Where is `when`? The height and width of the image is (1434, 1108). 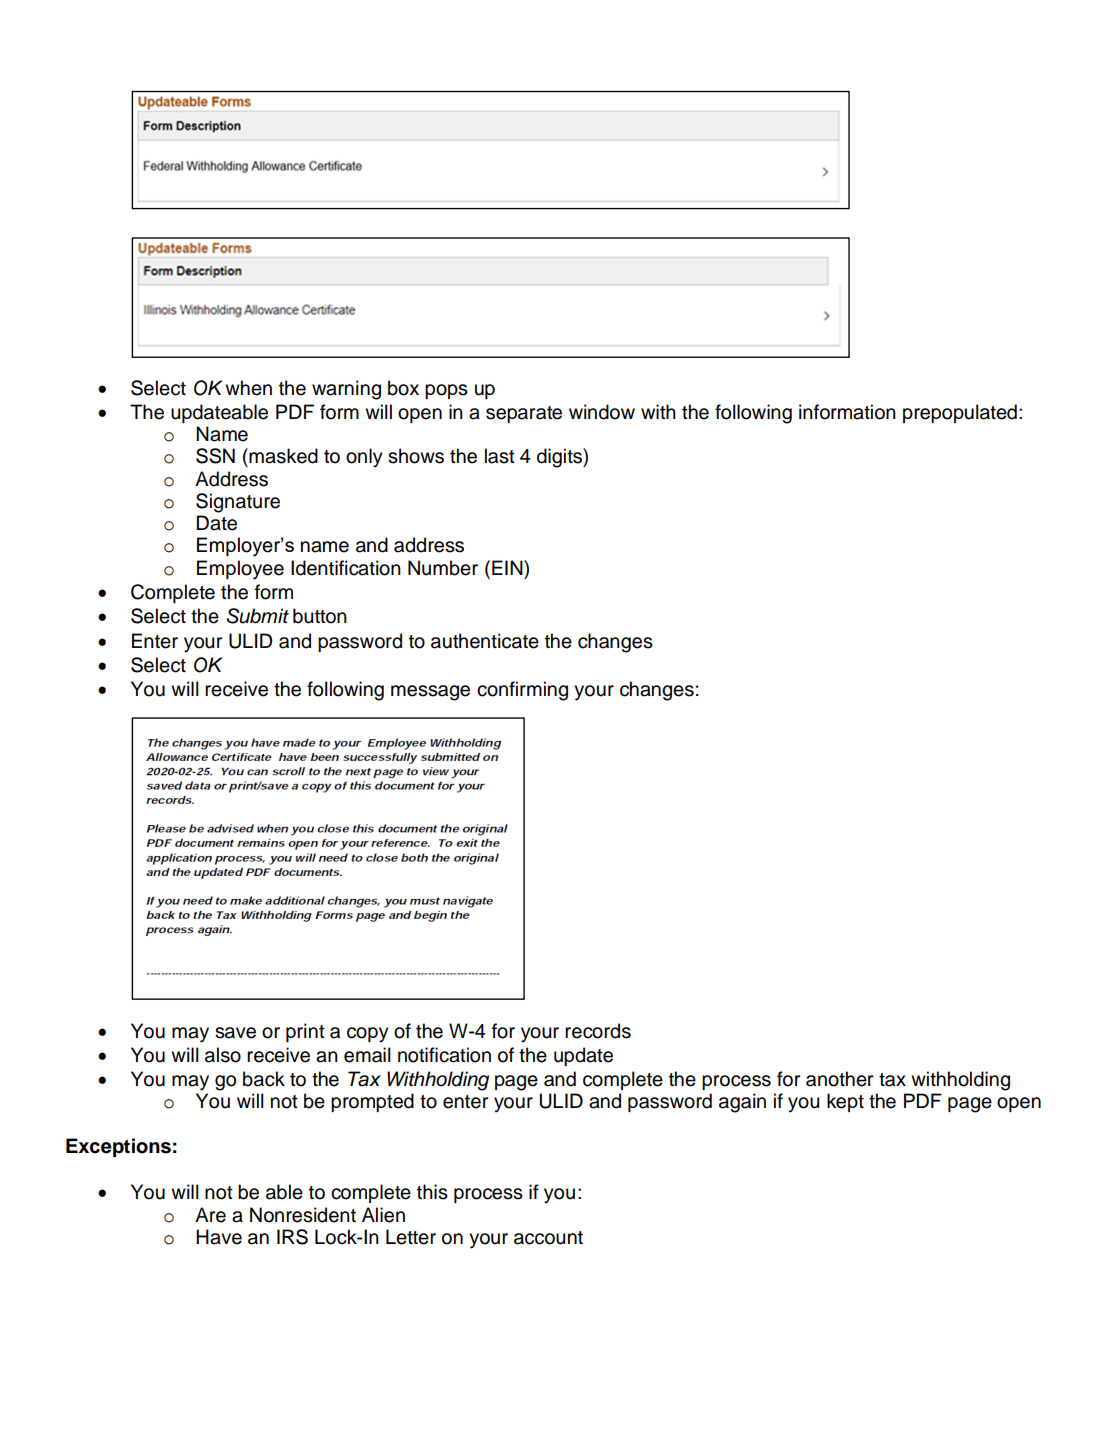 when is located at coordinates (248, 388).
